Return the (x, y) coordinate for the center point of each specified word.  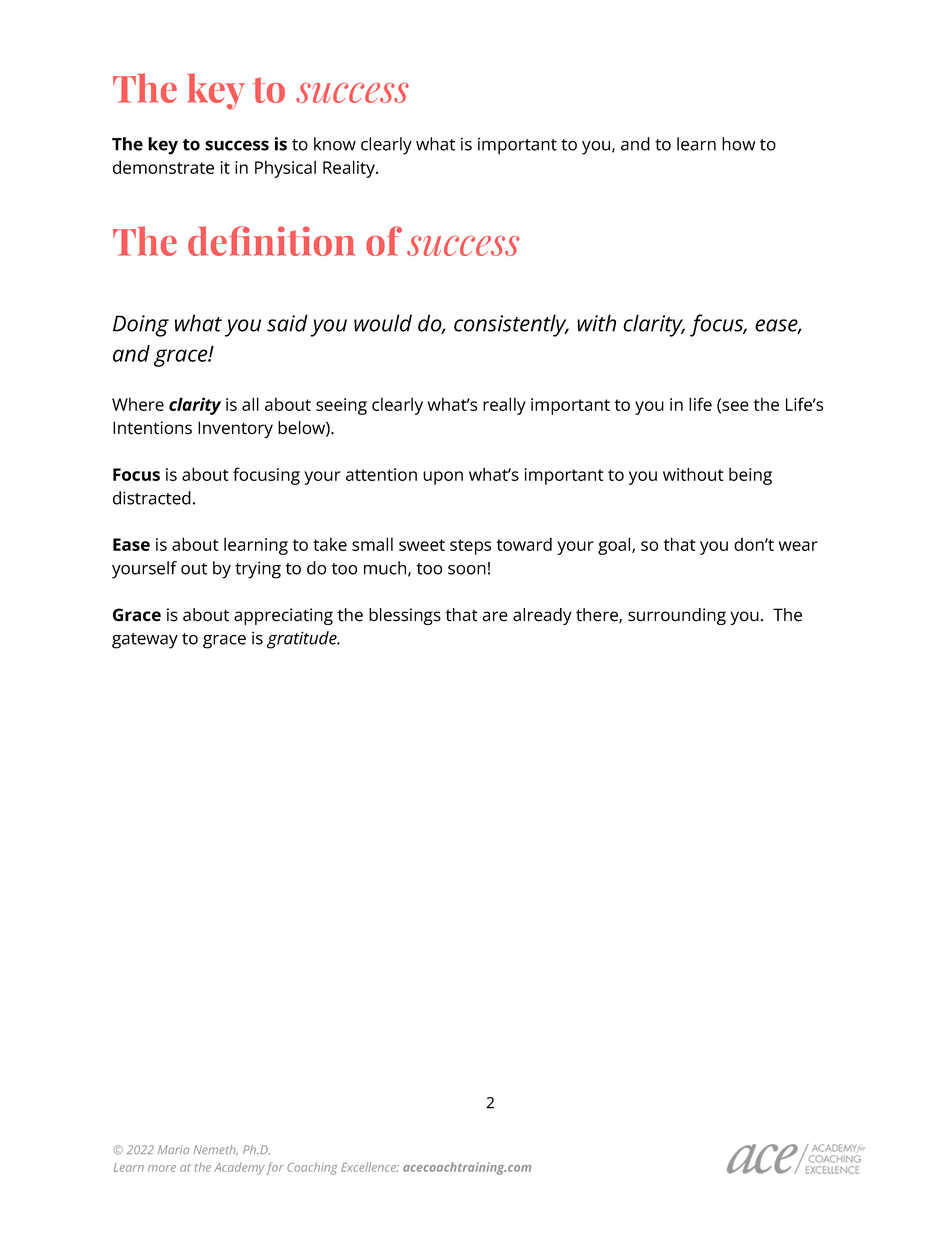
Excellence (370, 1167)
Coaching (312, 1168)
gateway (145, 641)
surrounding (677, 616)
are (495, 616)
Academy (239, 1168)
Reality (350, 169)
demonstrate (163, 167)
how (738, 144)
